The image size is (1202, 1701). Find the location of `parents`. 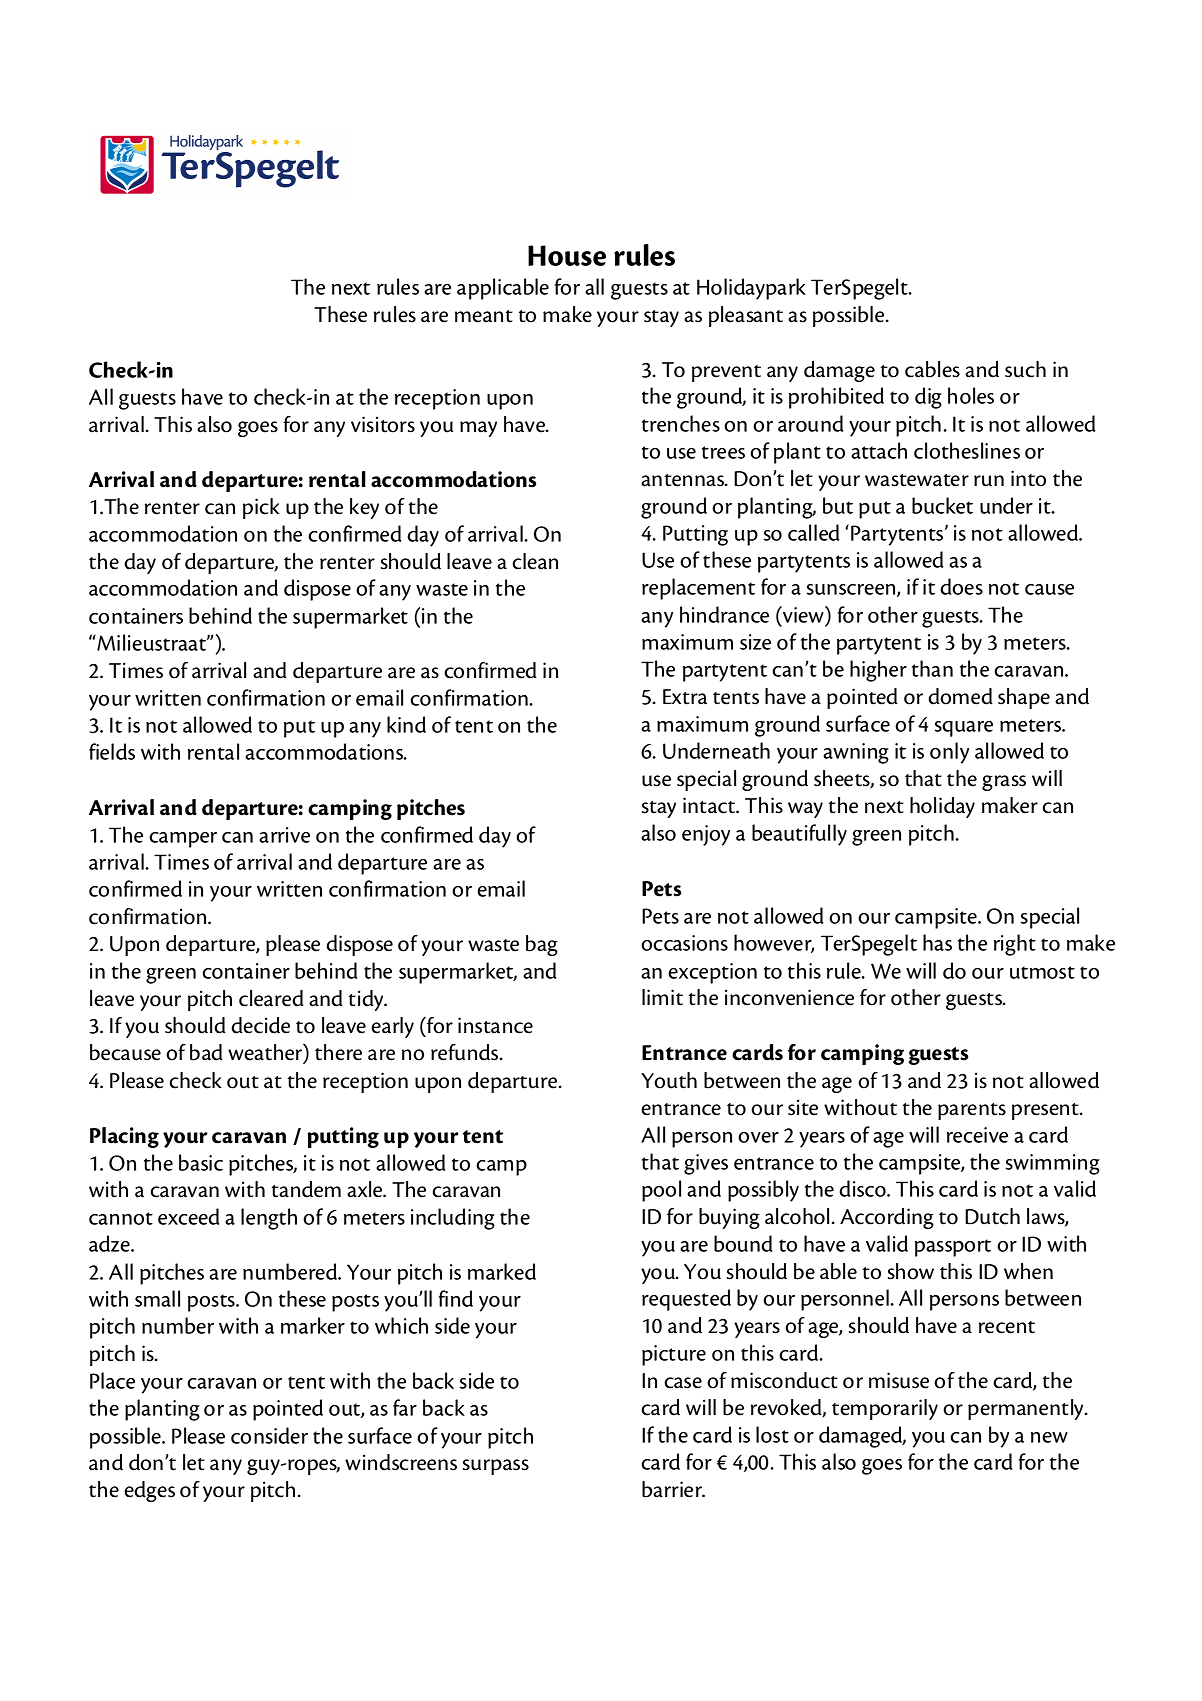

parents is located at coordinates (972, 1111).
